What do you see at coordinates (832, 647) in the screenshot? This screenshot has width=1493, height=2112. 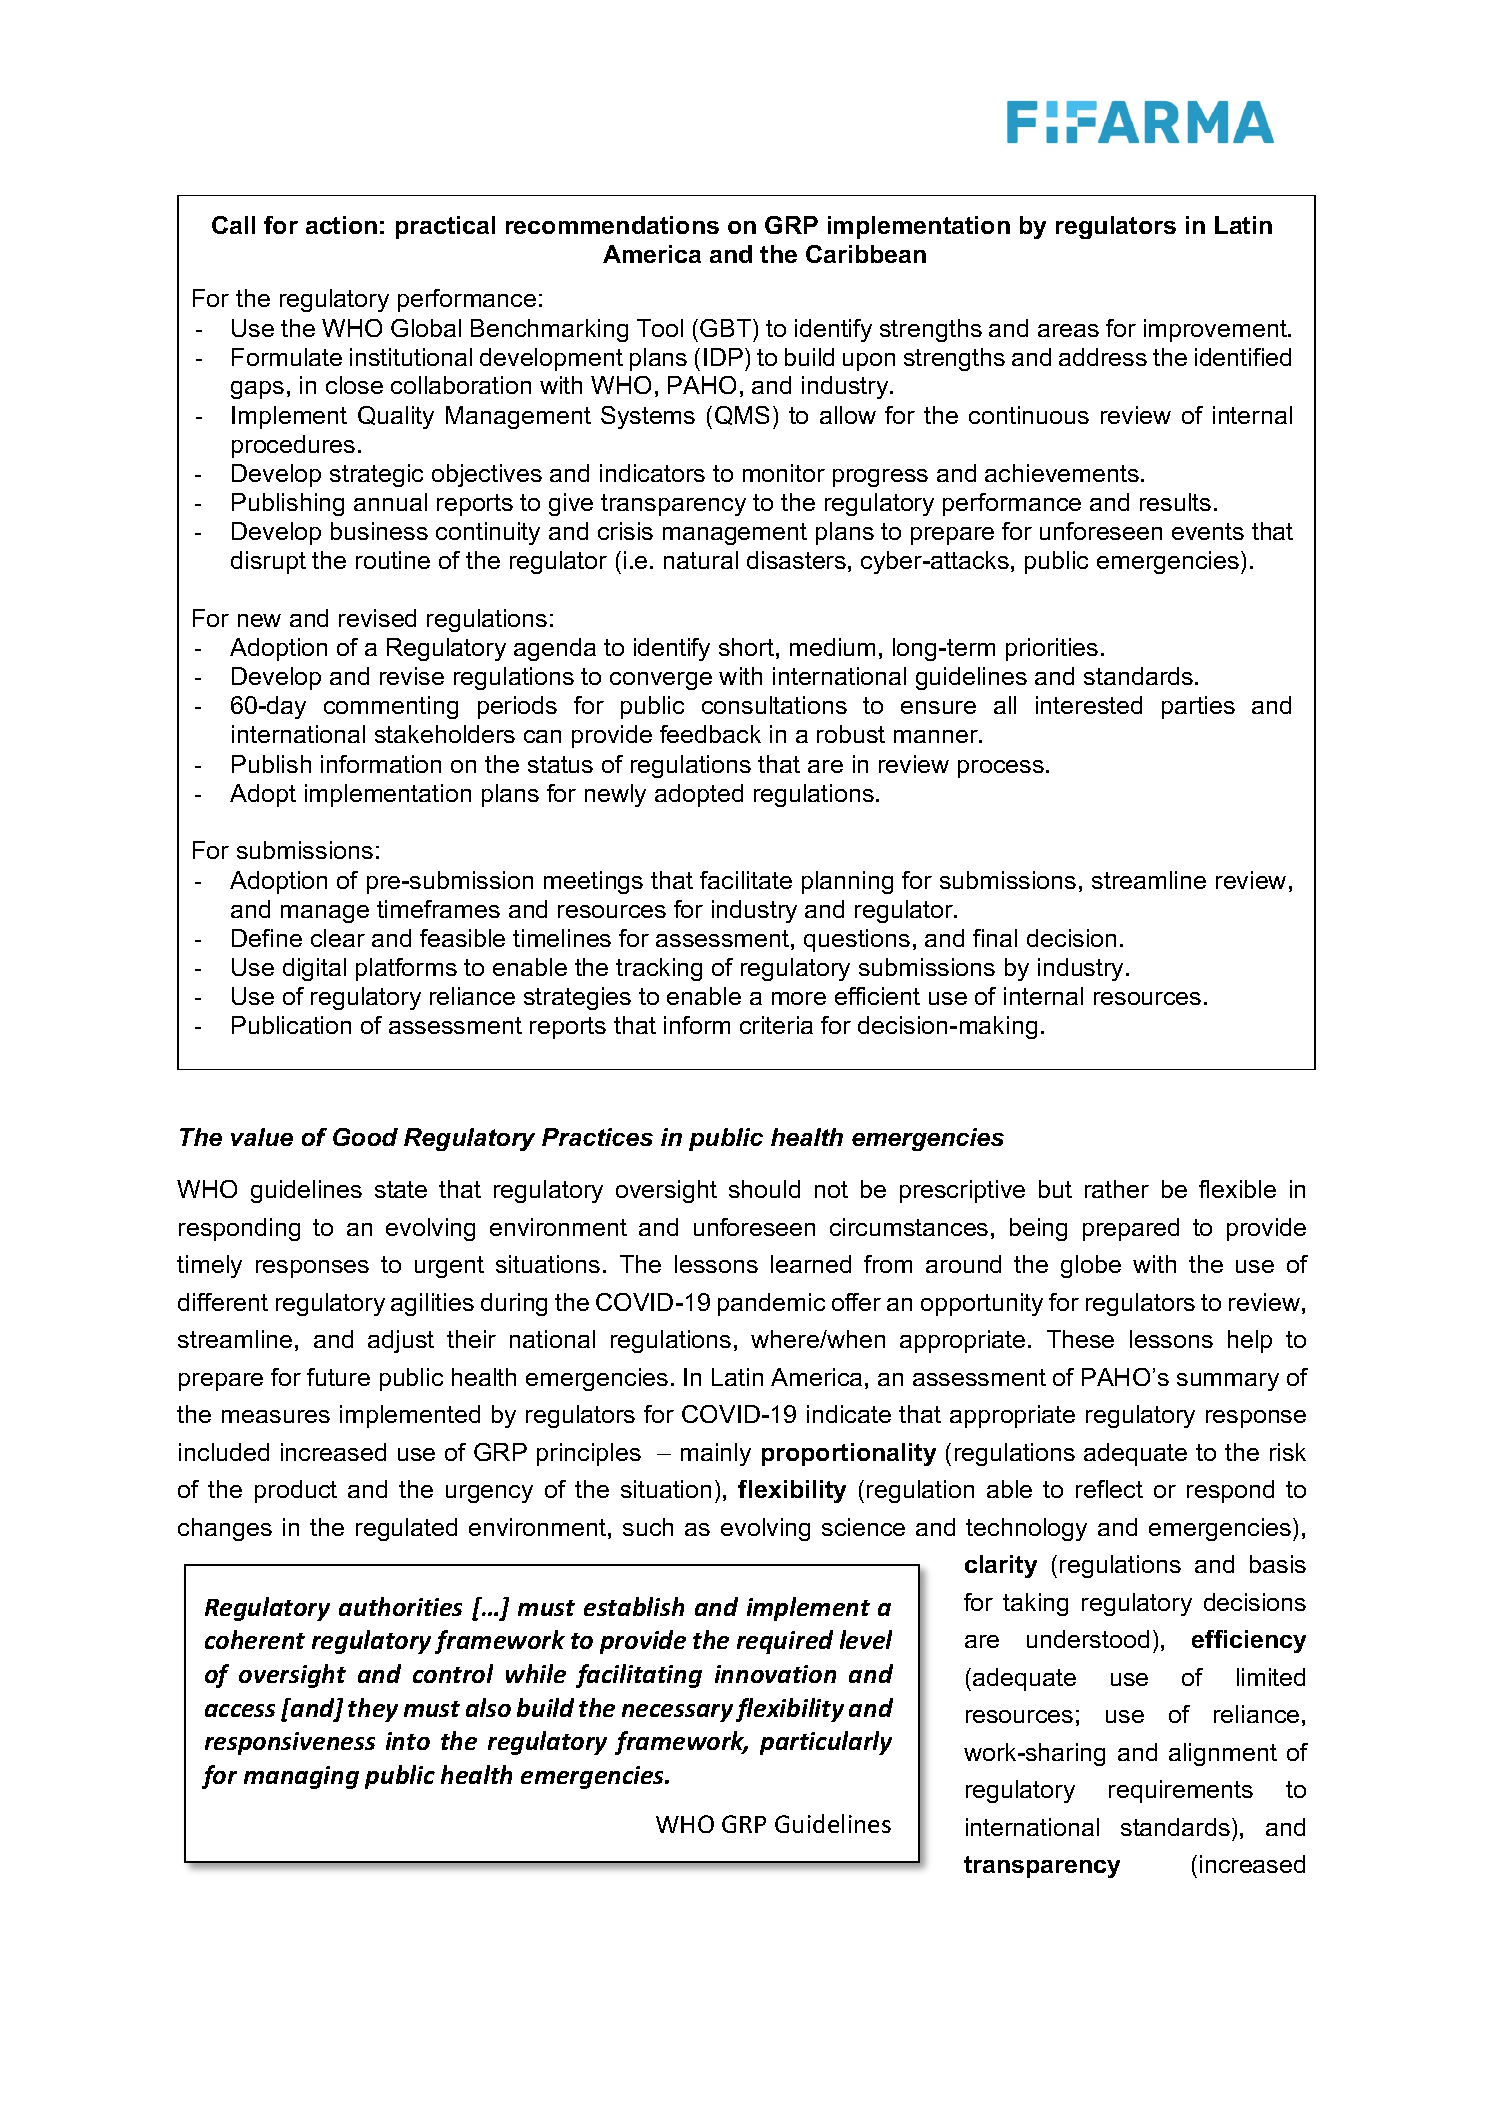 I see `medium` at bounding box center [832, 647].
